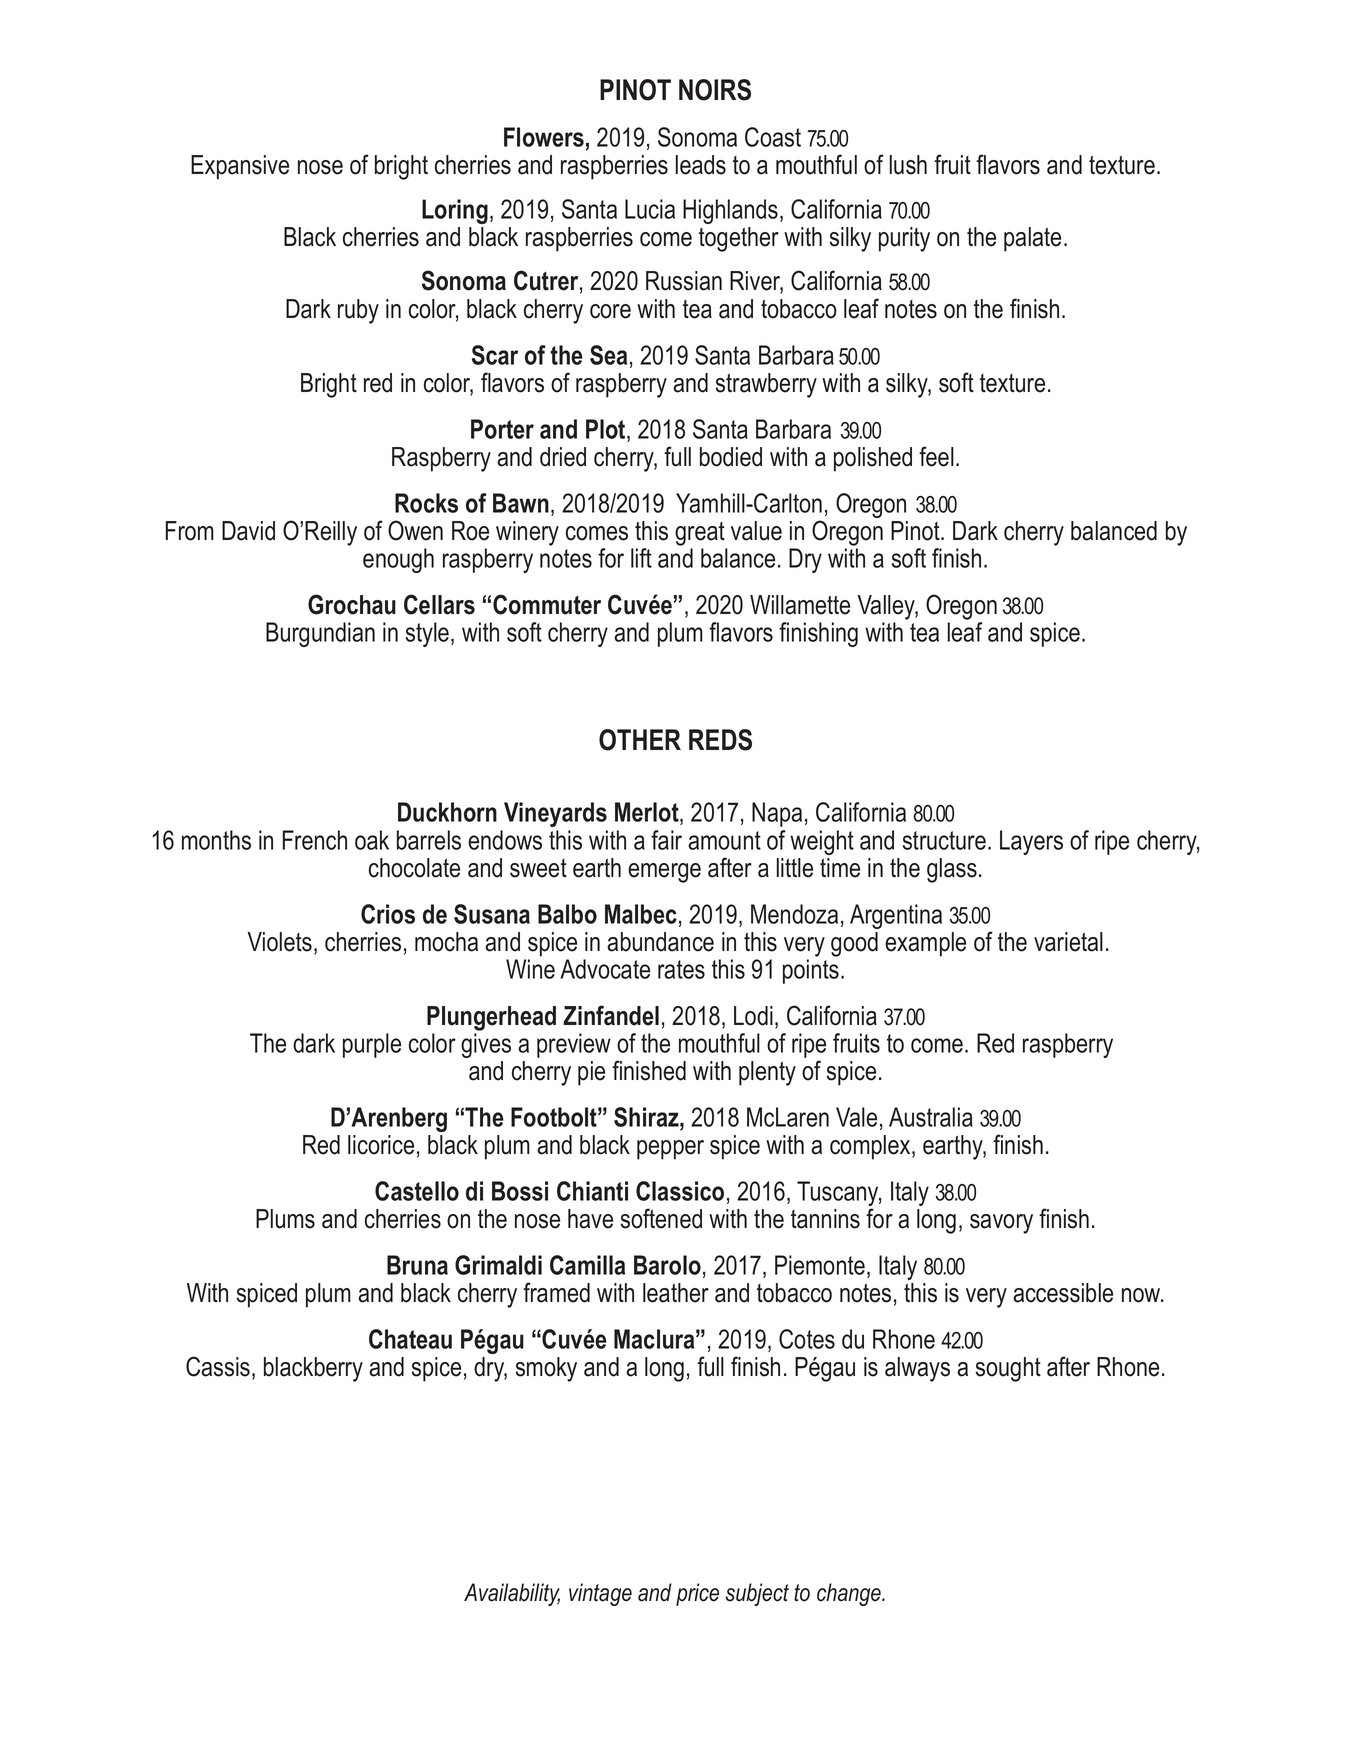  What do you see at coordinates (372, 1045) in the screenshot?
I see `purple` at bounding box center [372, 1045].
